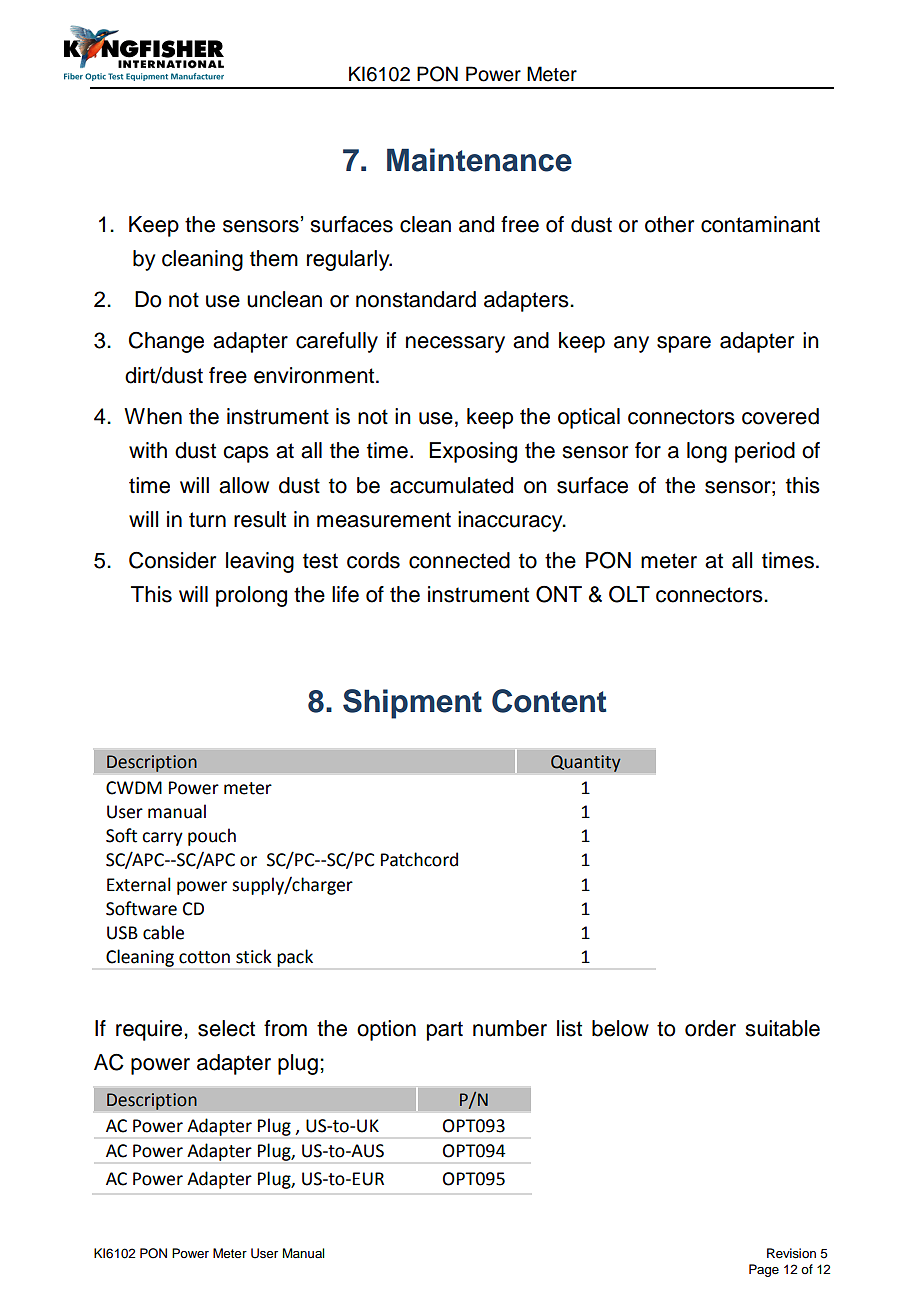 The height and width of the document is (1313, 924). I want to click on part, so click(445, 1031).
